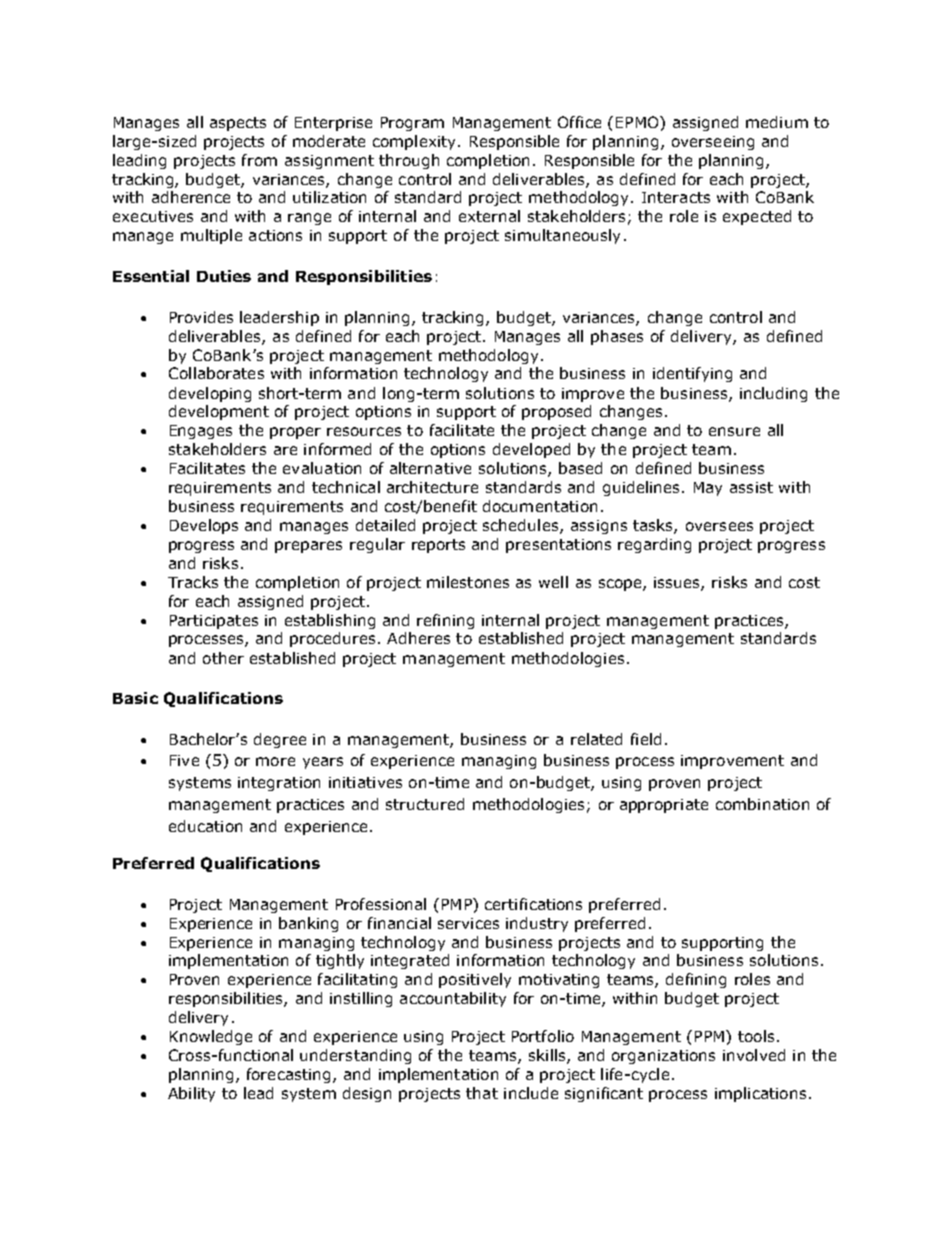 This screenshot has width=952, height=1233. I want to click on proposed, so click(556, 412).
